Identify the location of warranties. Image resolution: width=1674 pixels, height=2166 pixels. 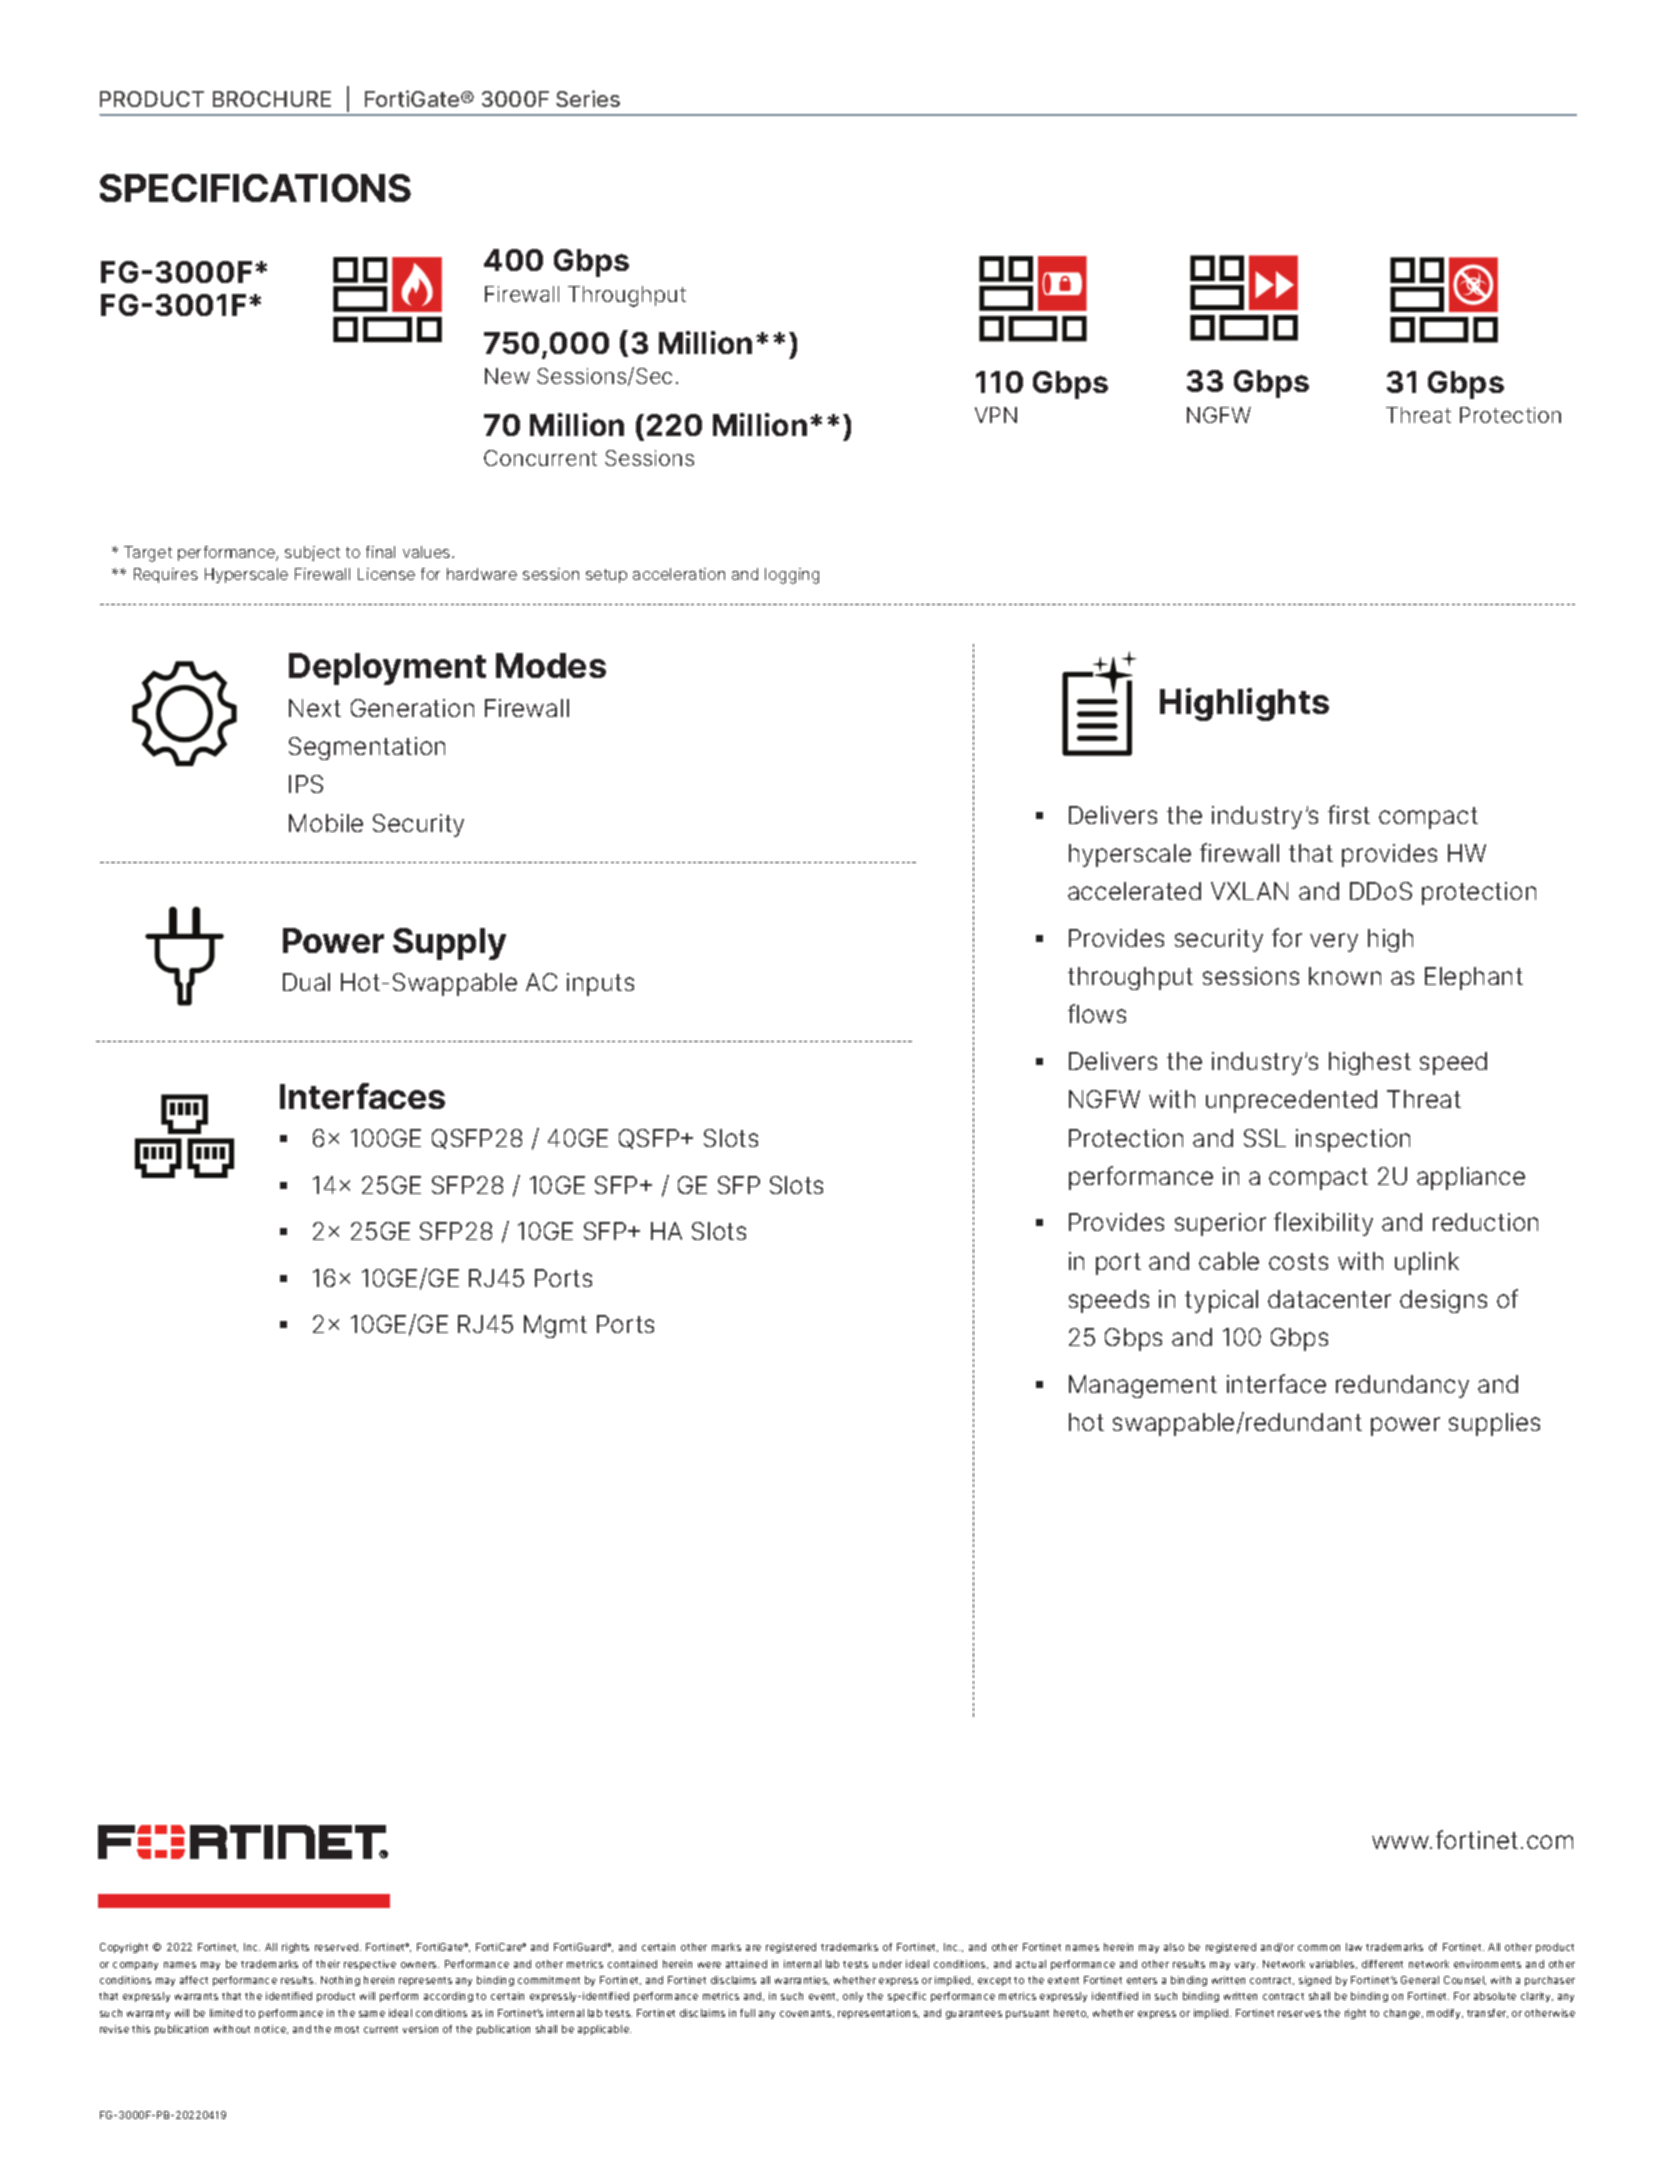
(802, 1980).
